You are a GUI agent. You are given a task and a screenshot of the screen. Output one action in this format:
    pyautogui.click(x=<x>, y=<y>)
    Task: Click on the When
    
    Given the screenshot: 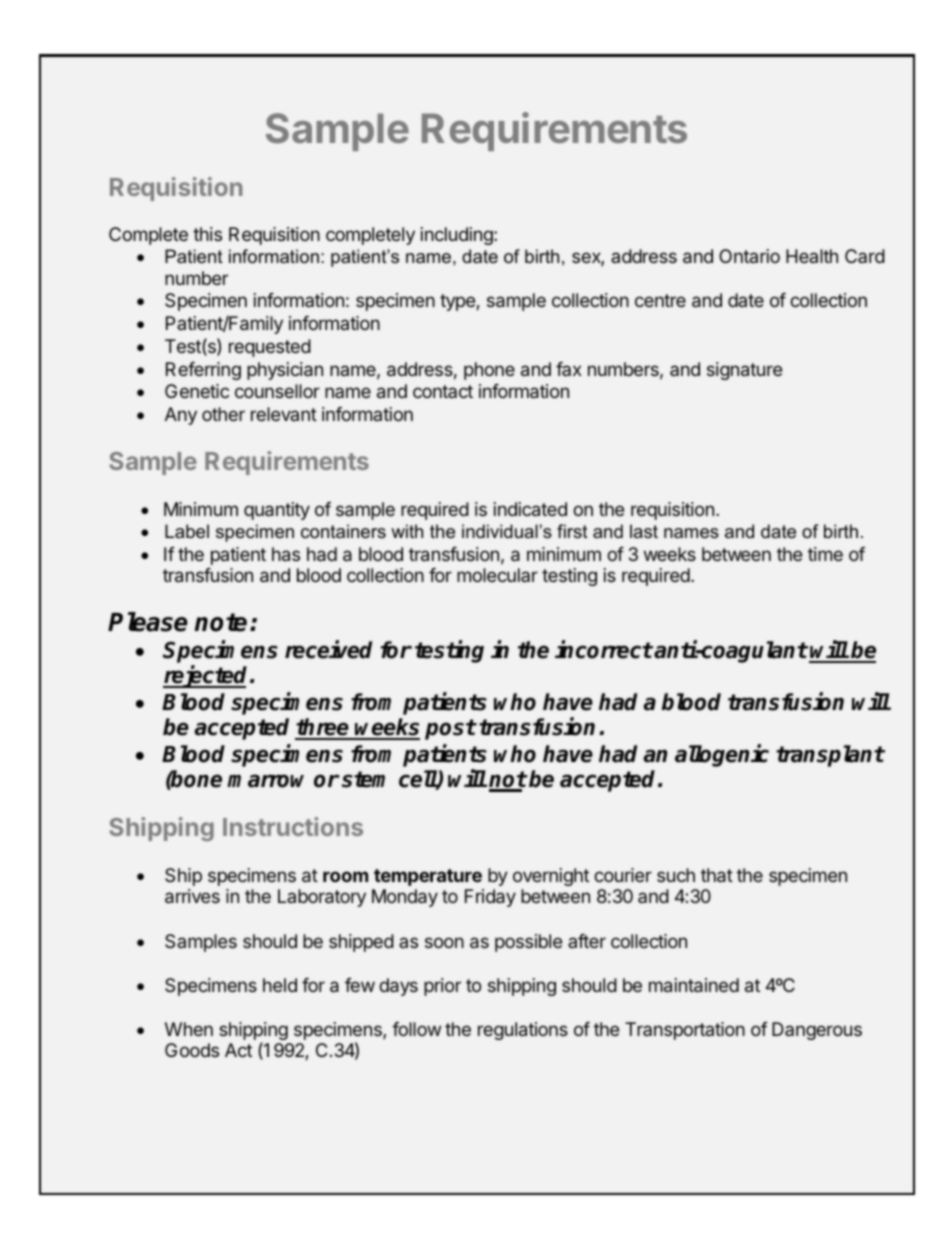 What is the action you would take?
    pyautogui.click(x=189, y=1029)
